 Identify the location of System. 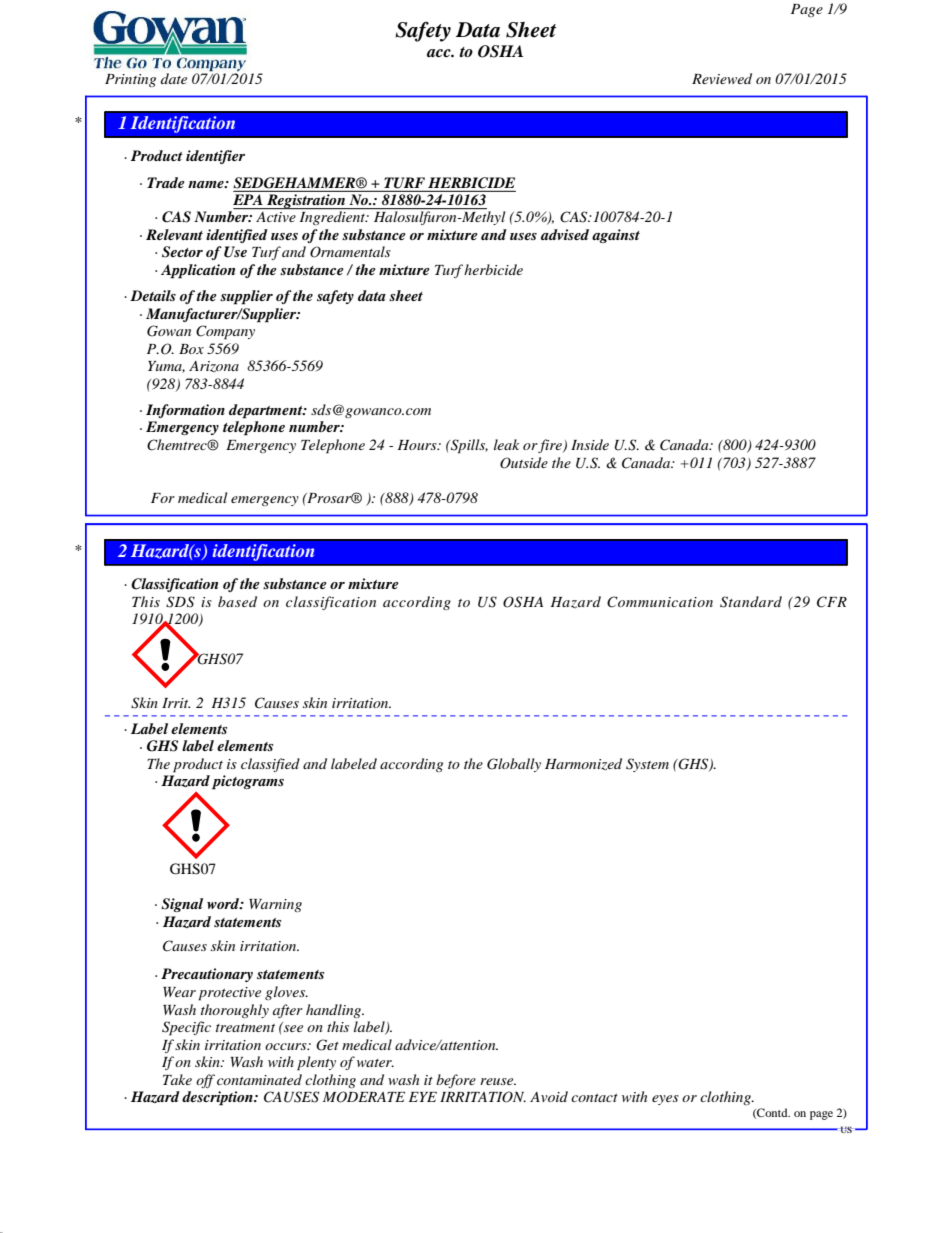
(647, 765).
